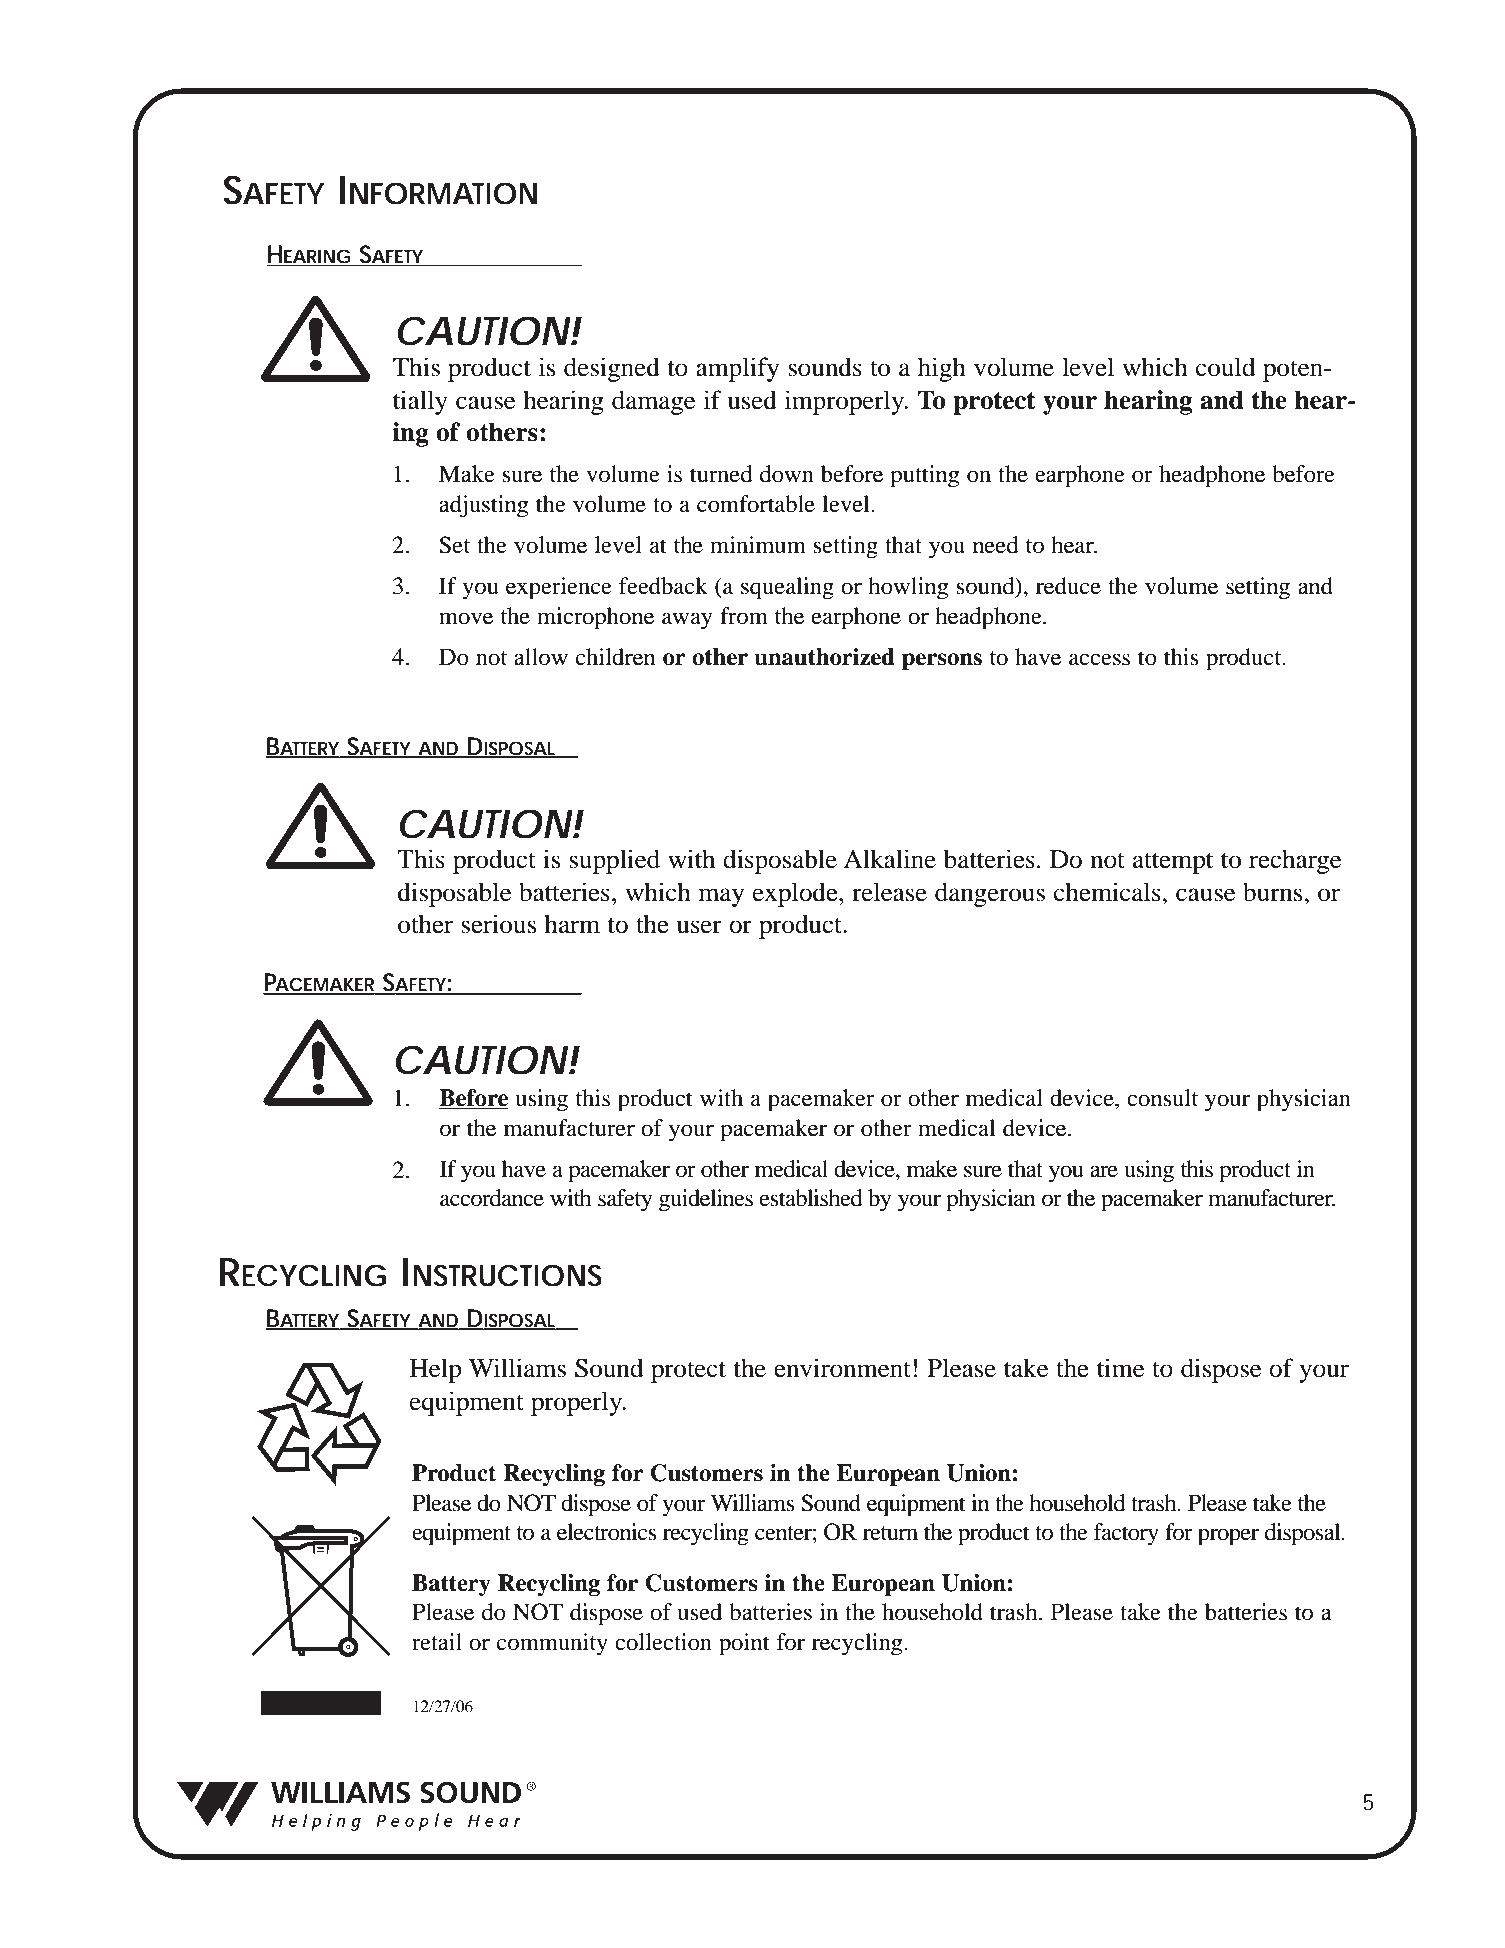 The image size is (1505, 1948). What do you see at coordinates (1099, 659) in the page?
I see `access` at bounding box center [1099, 659].
